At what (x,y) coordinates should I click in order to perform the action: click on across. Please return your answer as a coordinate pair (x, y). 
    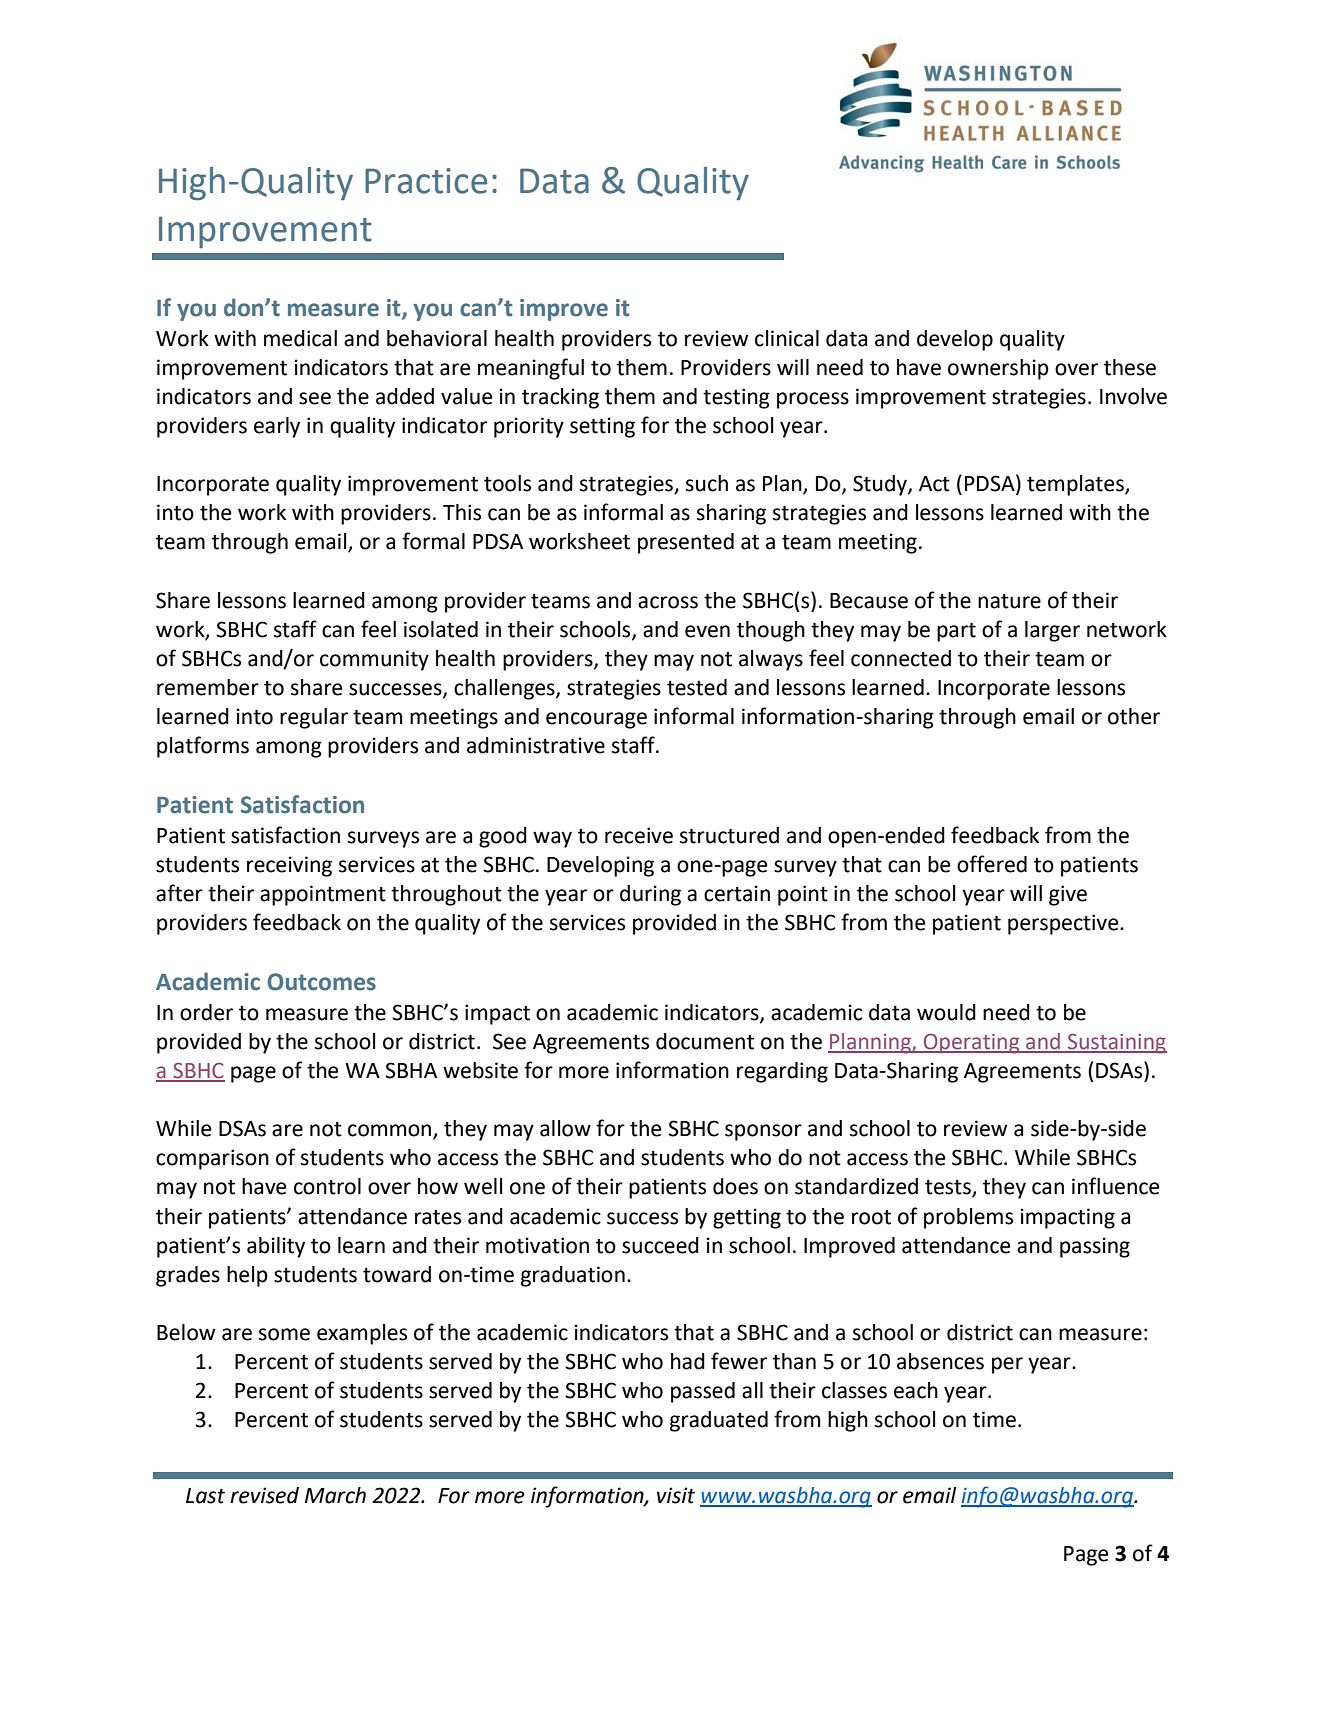
    Looking at the image, I should click on (668, 602).
